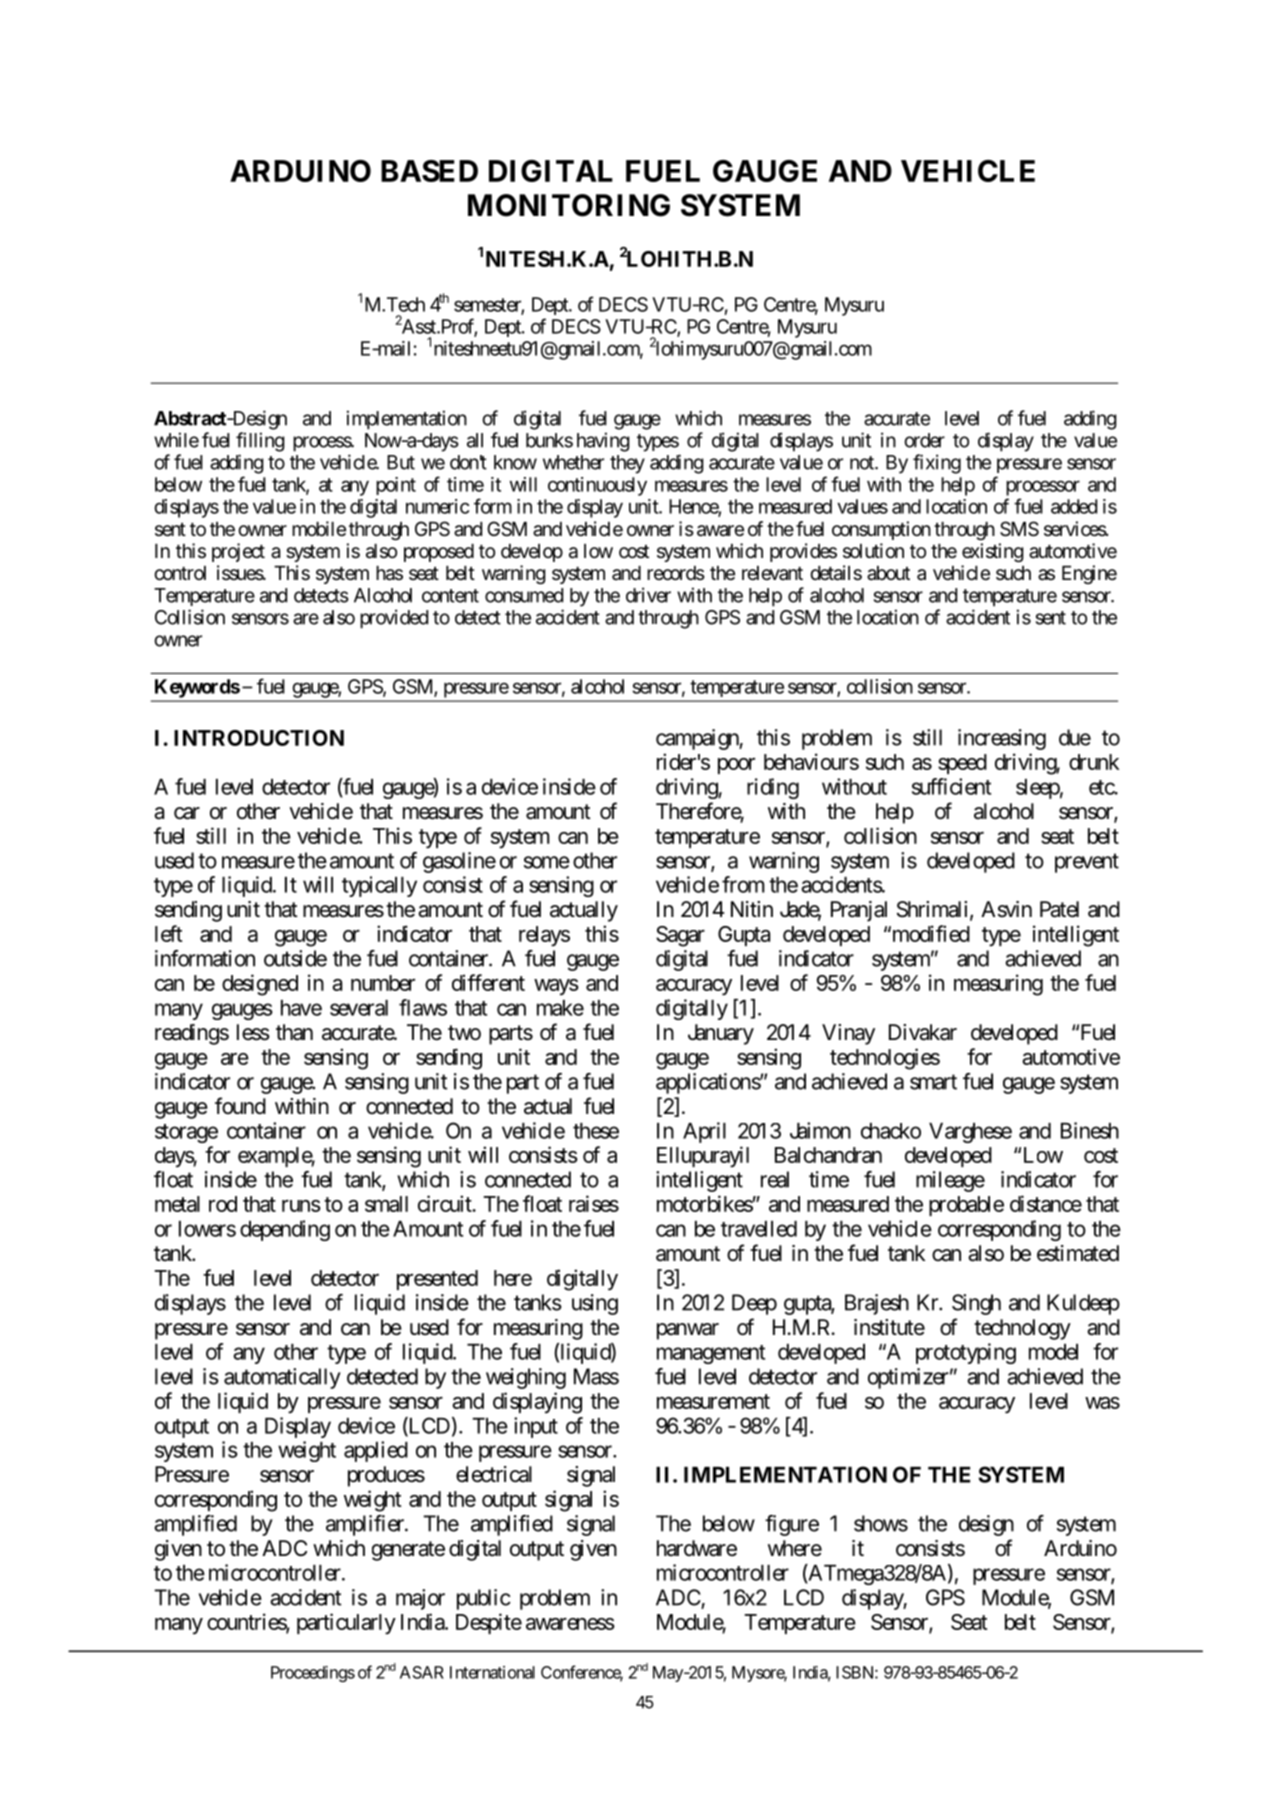  I want to click on optimizer, so click(908, 1378).
